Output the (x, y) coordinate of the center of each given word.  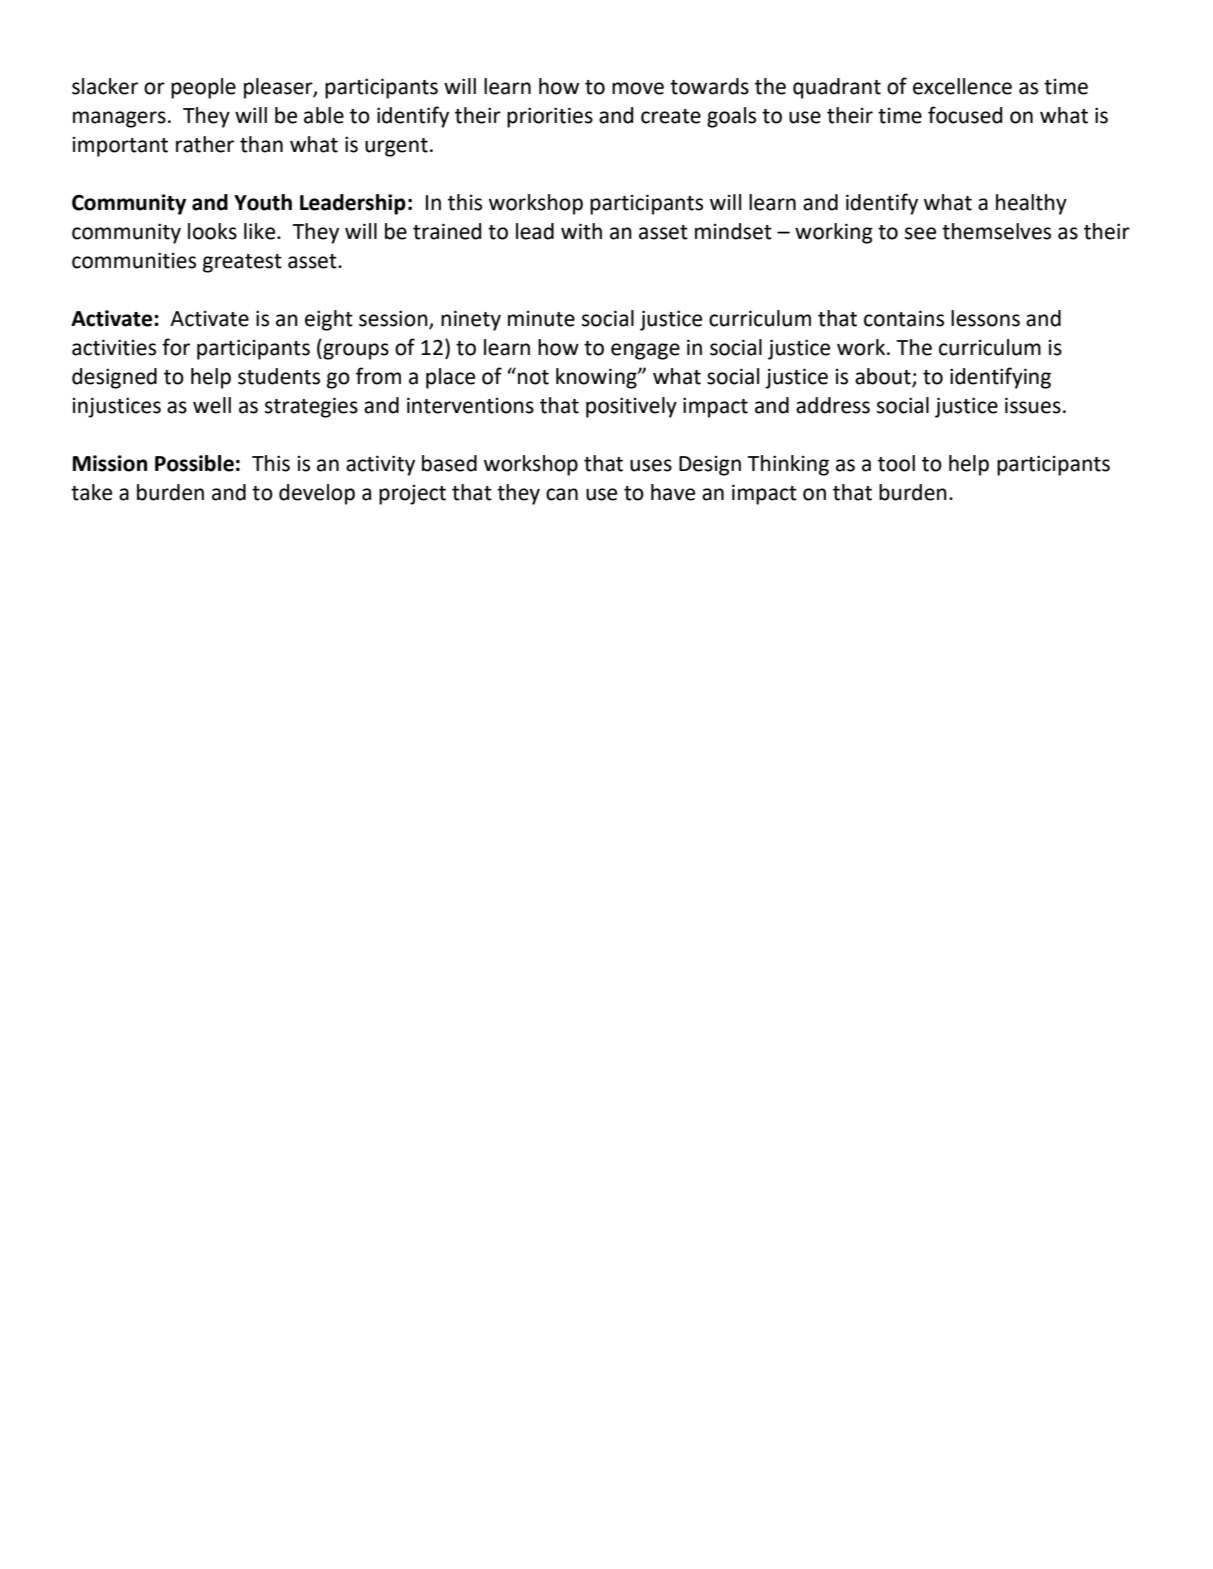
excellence (962, 86)
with (581, 231)
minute (541, 319)
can (562, 494)
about (884, 377)
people (203, 88)
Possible (194, 463)
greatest (242, 263)
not (533, 377)
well (212, 405)
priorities (550, 117)
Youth (263, 202)
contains (904, 318)
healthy (1031, 204)
